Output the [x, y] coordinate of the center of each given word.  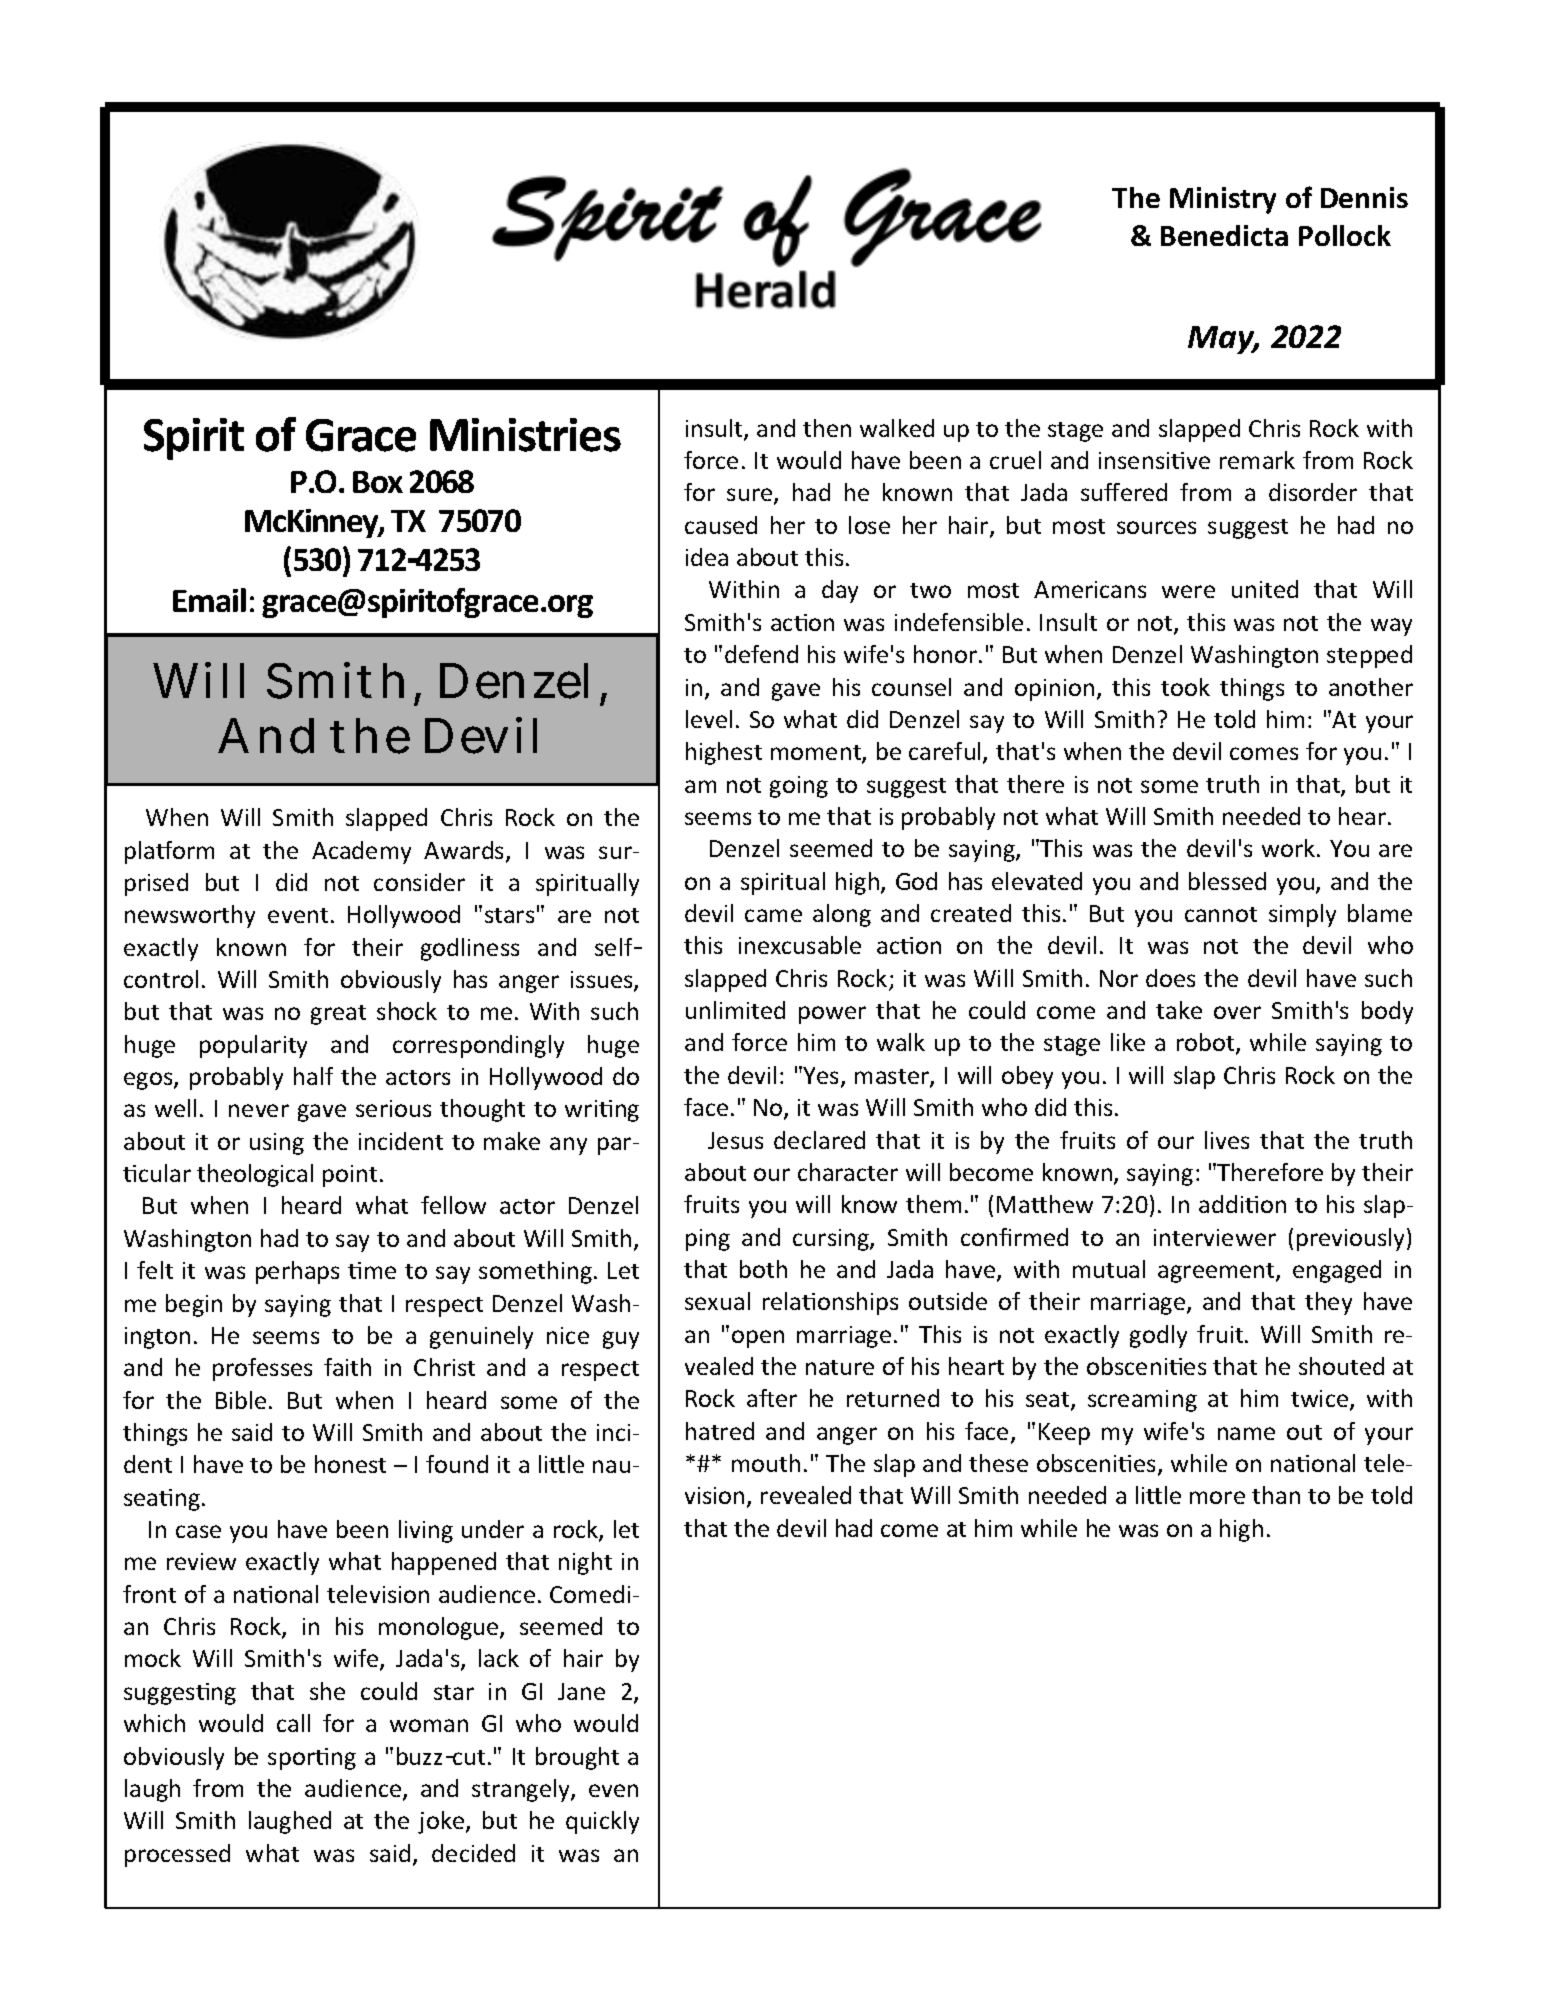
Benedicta [1224, 235]
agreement [1217, 1273]
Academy [361, 852]
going [799, 787]
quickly [602, 1822]
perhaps [297, 1272]
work [1288, 848]
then [827, 428]
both [763, 1269]
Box [378, 482]
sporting [312, 1759]
